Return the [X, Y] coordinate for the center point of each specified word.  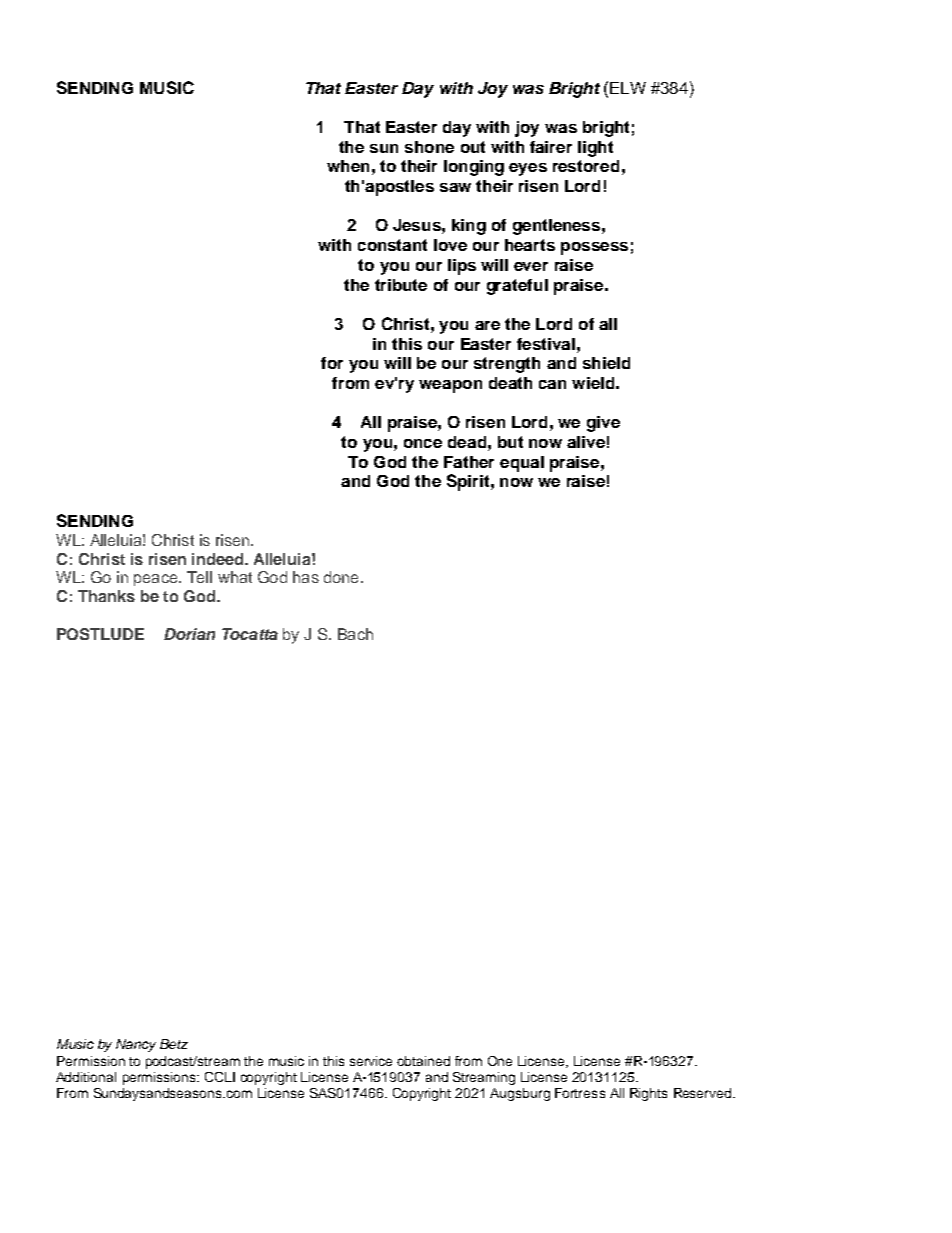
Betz [174, 1044]
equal [522, 464]
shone [429, 147]
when [348, 166]
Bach [355, 634]
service [371, 1061]
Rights [648, 1094]
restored [586, 166]
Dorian [189, 634]
